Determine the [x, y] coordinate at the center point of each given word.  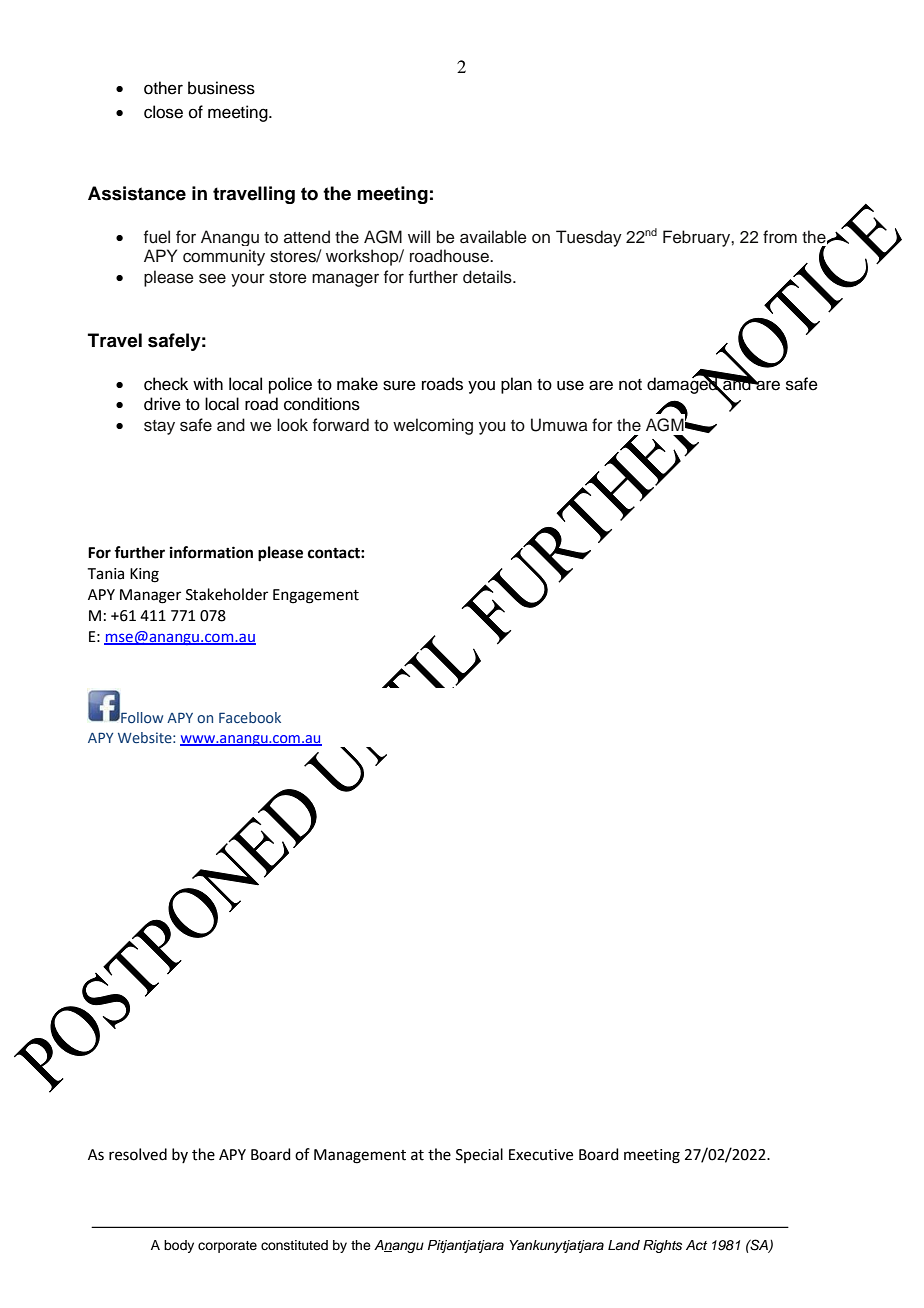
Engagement [316, 596]
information [211, 552]
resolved [138, 1154]
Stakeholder [227, 594]
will [419, 236]
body [179, 1246]
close [163, 112]
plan [516, 385]
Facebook [250, 717]
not [630, 385]
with [208, 383]
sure [399, 385]
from [780, 237]
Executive [541, 1155]
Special [479, 1155]
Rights [662, 1246]
